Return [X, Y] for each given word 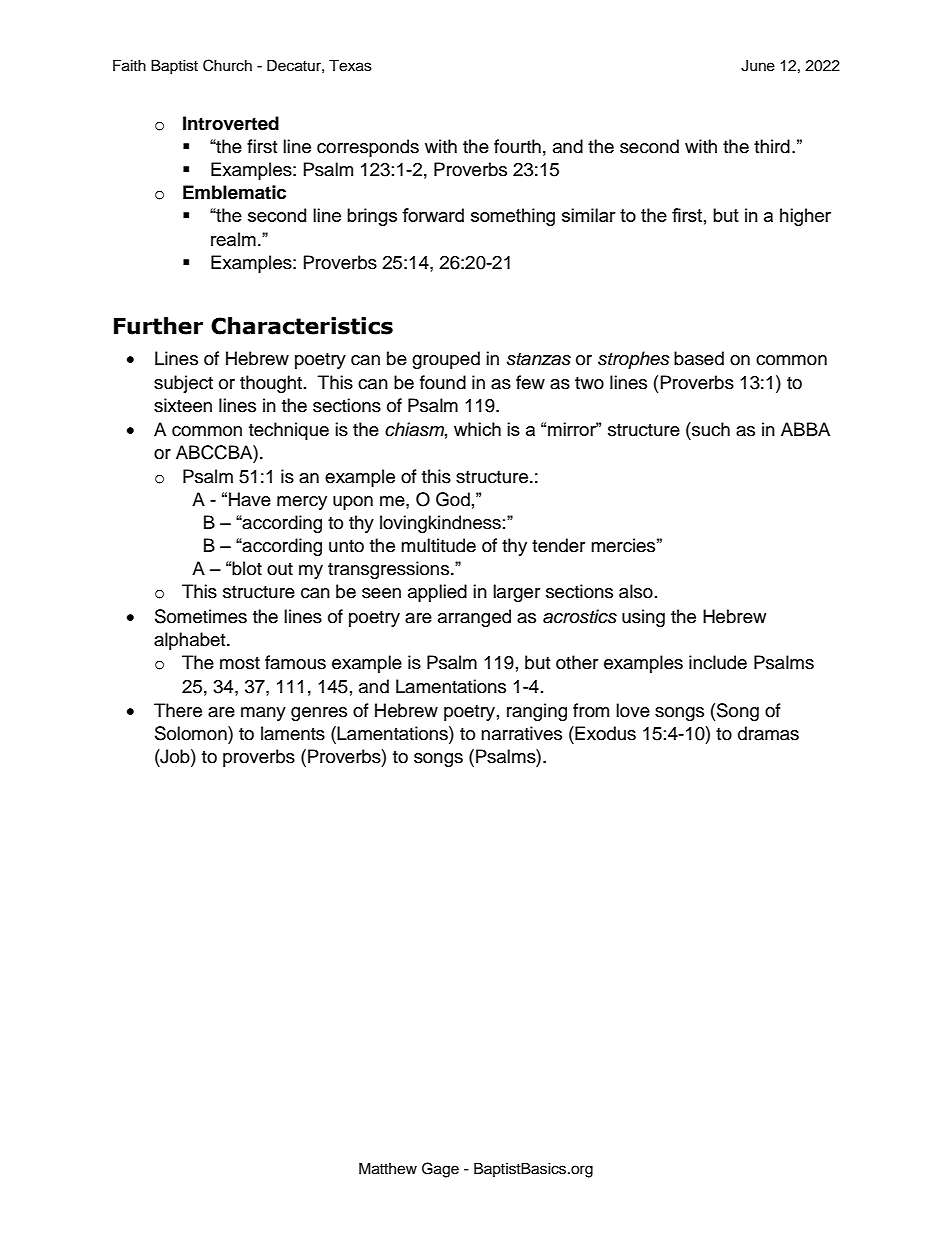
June [758, 66]
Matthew [388, 1169]
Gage [440, 1170]
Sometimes [201, 616]
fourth [517, 146]
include [718, 662]
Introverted [231, 123]
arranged [474, 618]
